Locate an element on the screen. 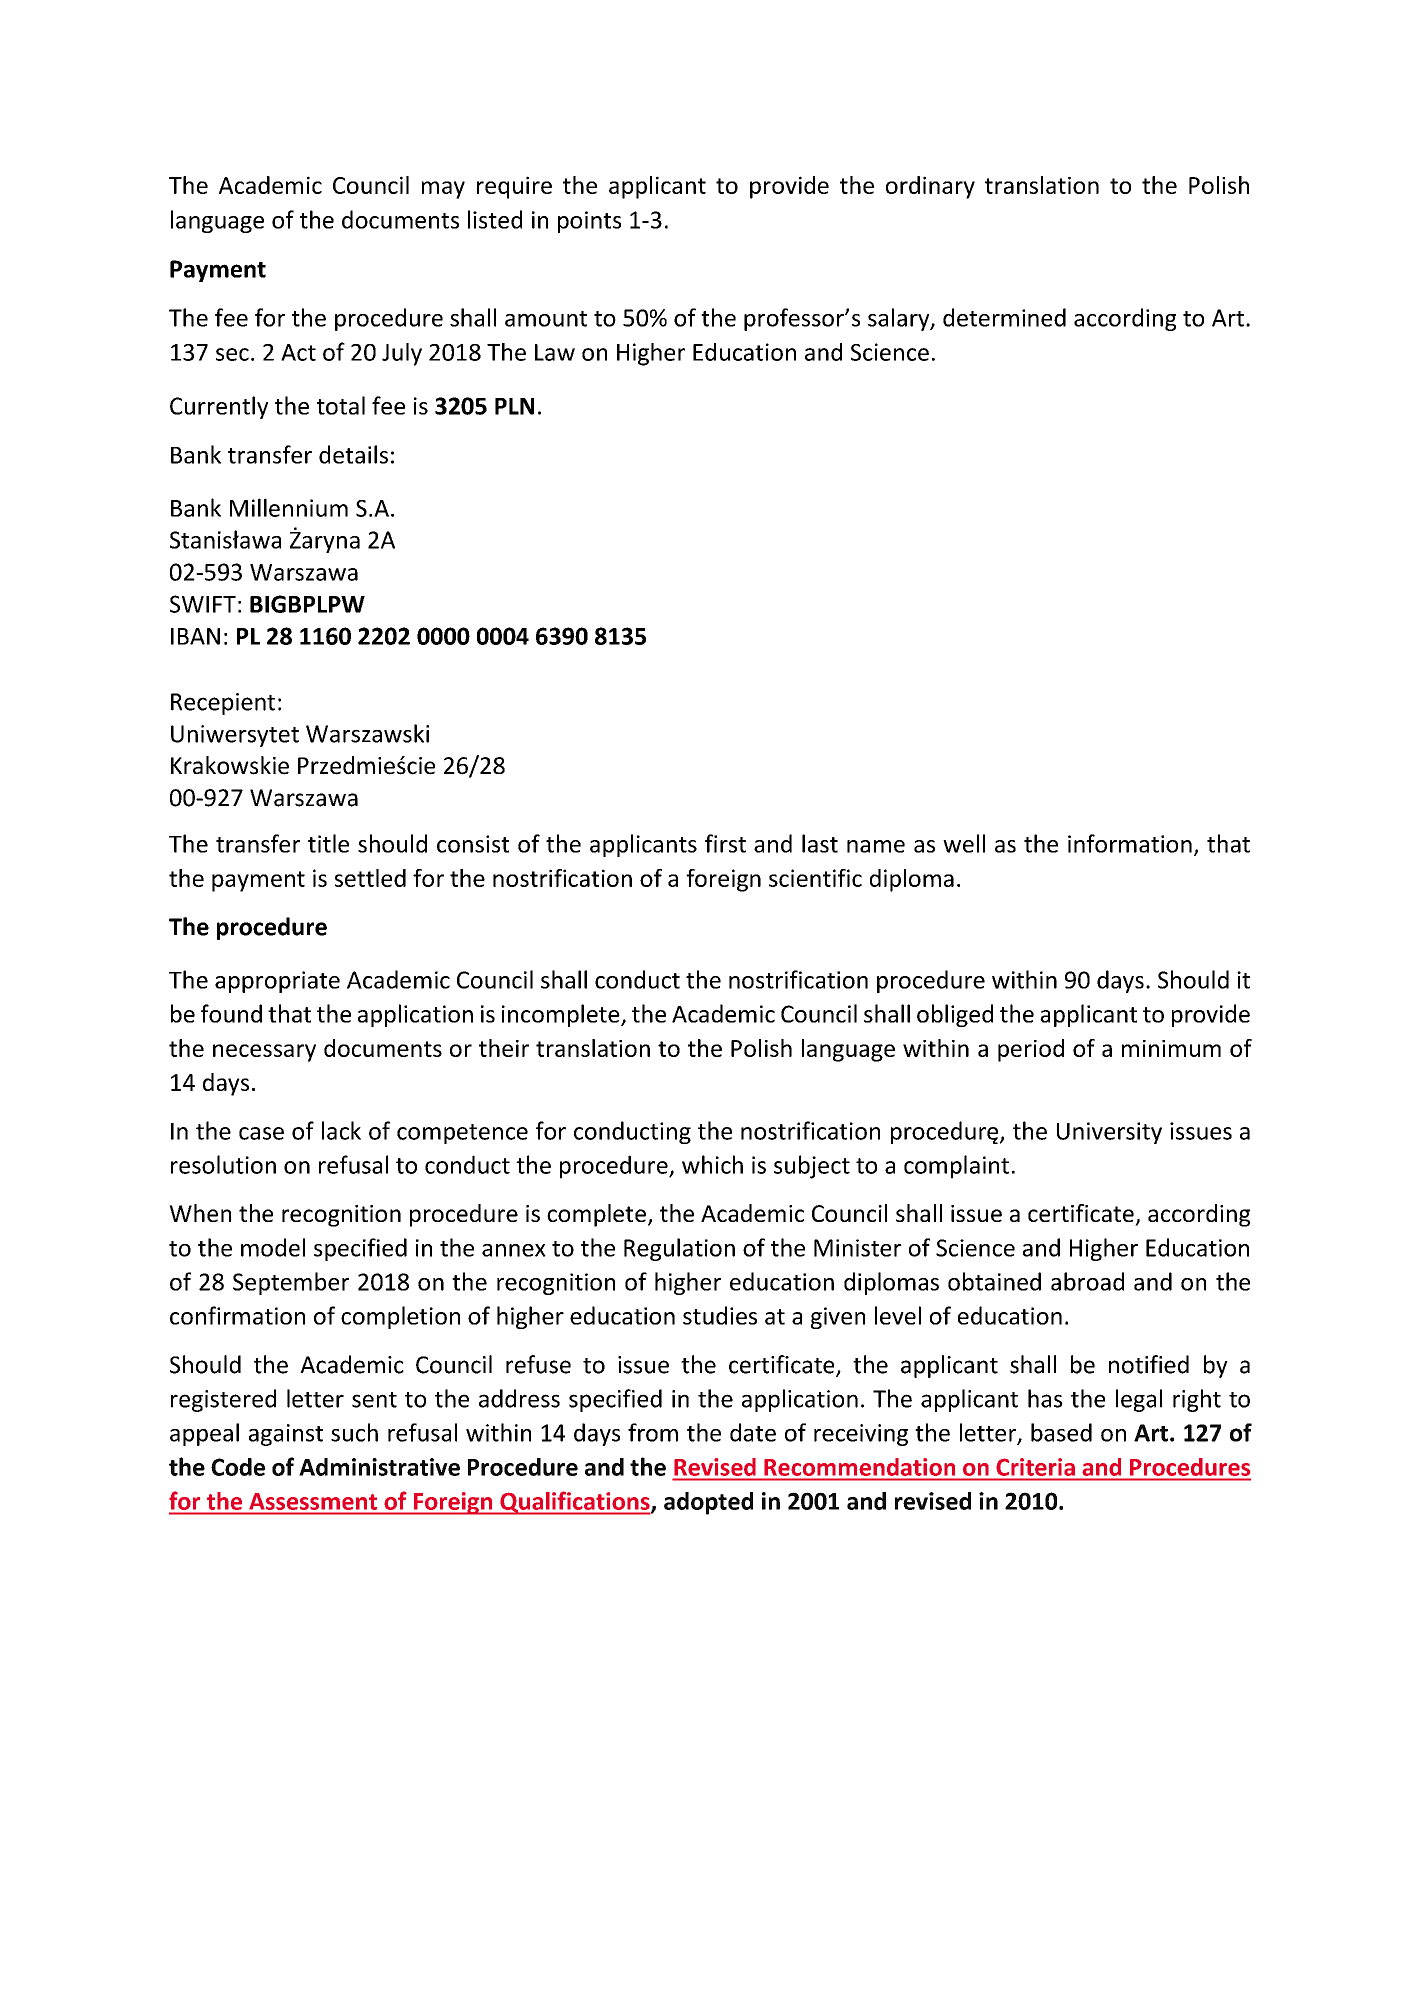  may is located at coordinates (443, 190).
